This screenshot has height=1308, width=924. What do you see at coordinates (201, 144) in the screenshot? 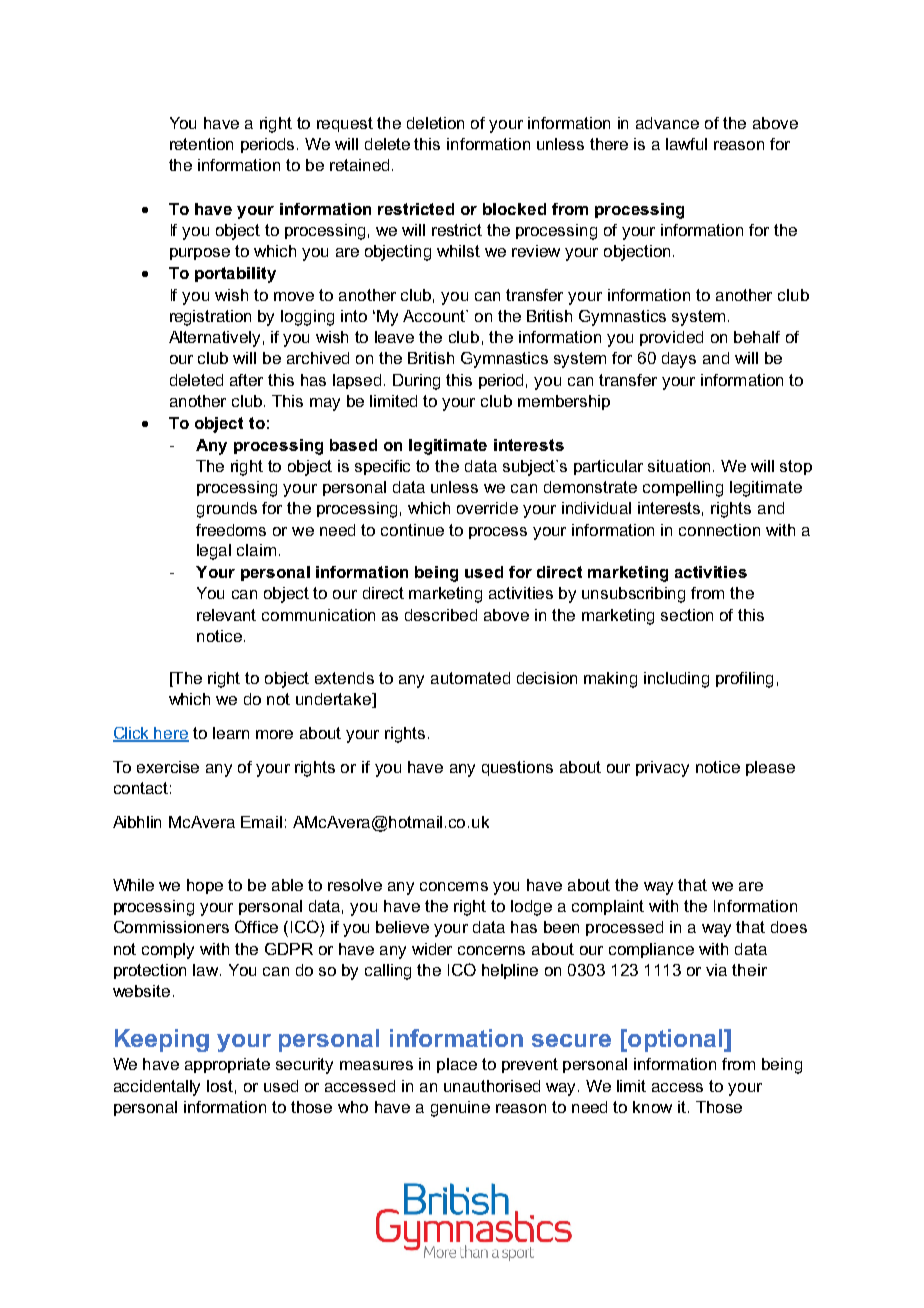
I see `retention` at bounding box center [201, 144].
